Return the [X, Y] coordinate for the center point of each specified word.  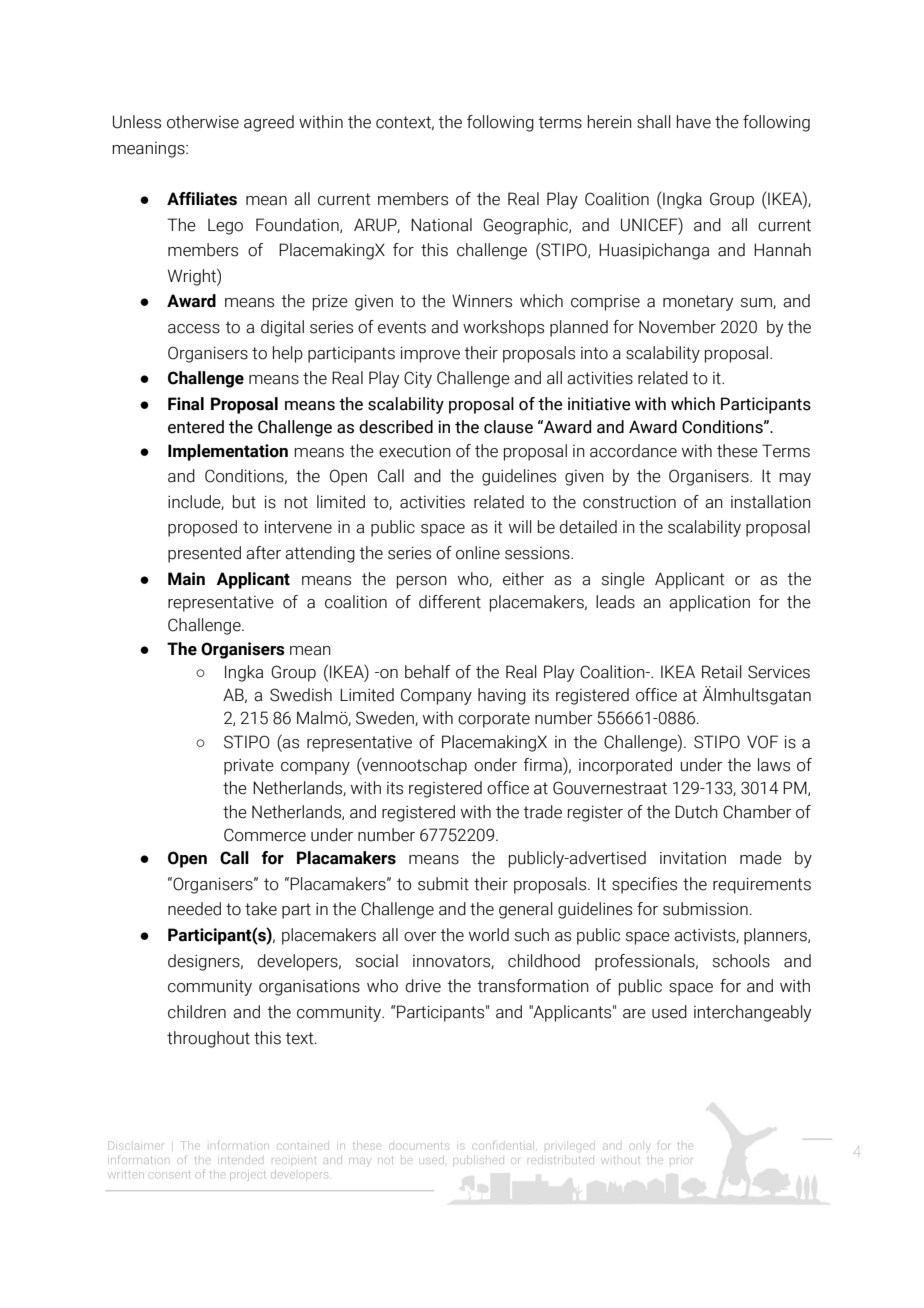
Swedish [301, 695]
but [244, 502]
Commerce [265, 835]
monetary [698, 303]
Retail [722, 672]
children [197, 1012]
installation [771, 502]
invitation [693, 858]
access [194, 329]
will [520, 526]
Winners [482, 301]
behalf [427, 672]
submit [443, 884]
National [441, 225]
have [694, 122]
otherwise [203, 122]
